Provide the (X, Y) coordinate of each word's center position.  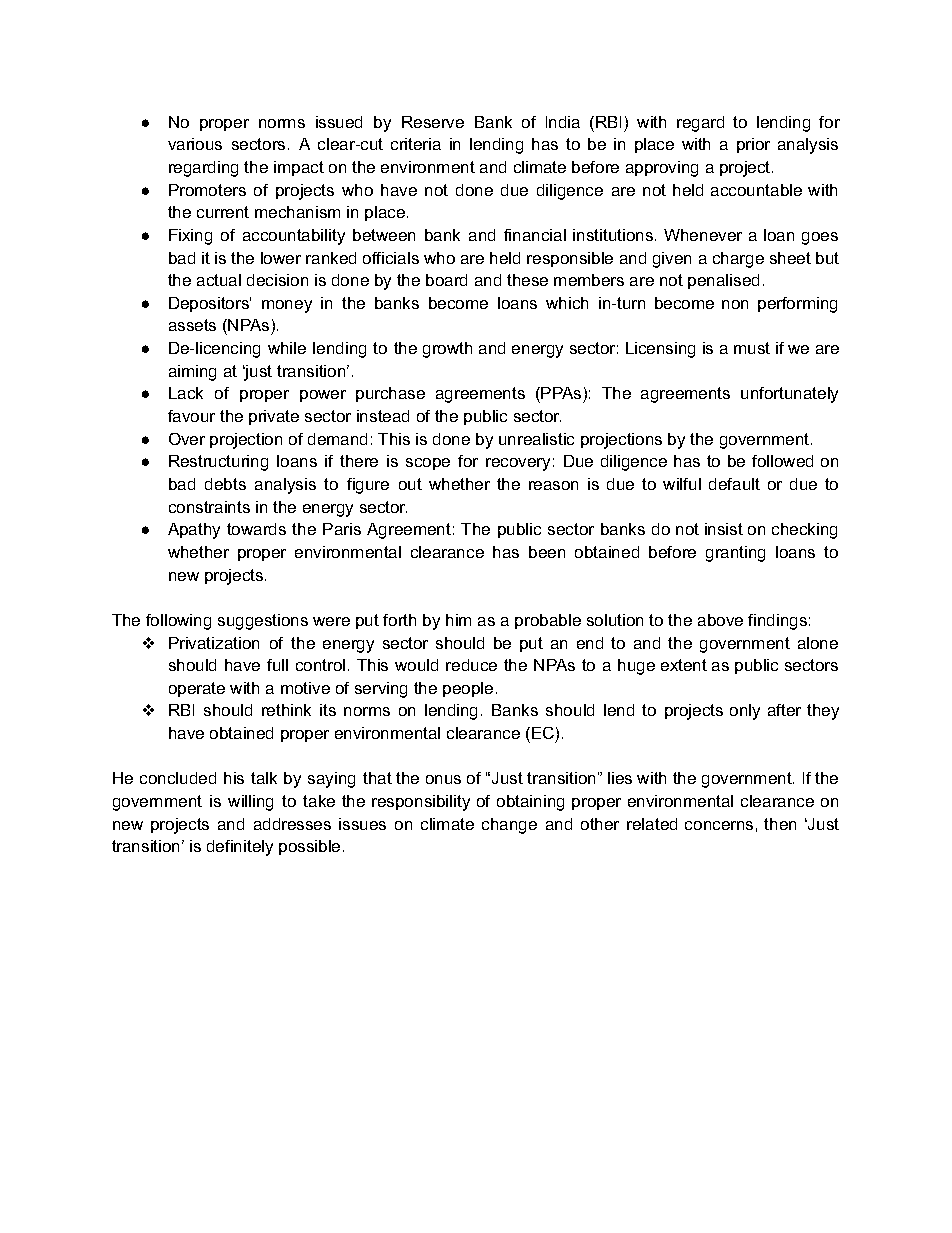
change (509, 826)
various (195, 144)
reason (553, 485)
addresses (292, 824)
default (734, 484)
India (563, 122)
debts (225, 484)
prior (753, 145)
